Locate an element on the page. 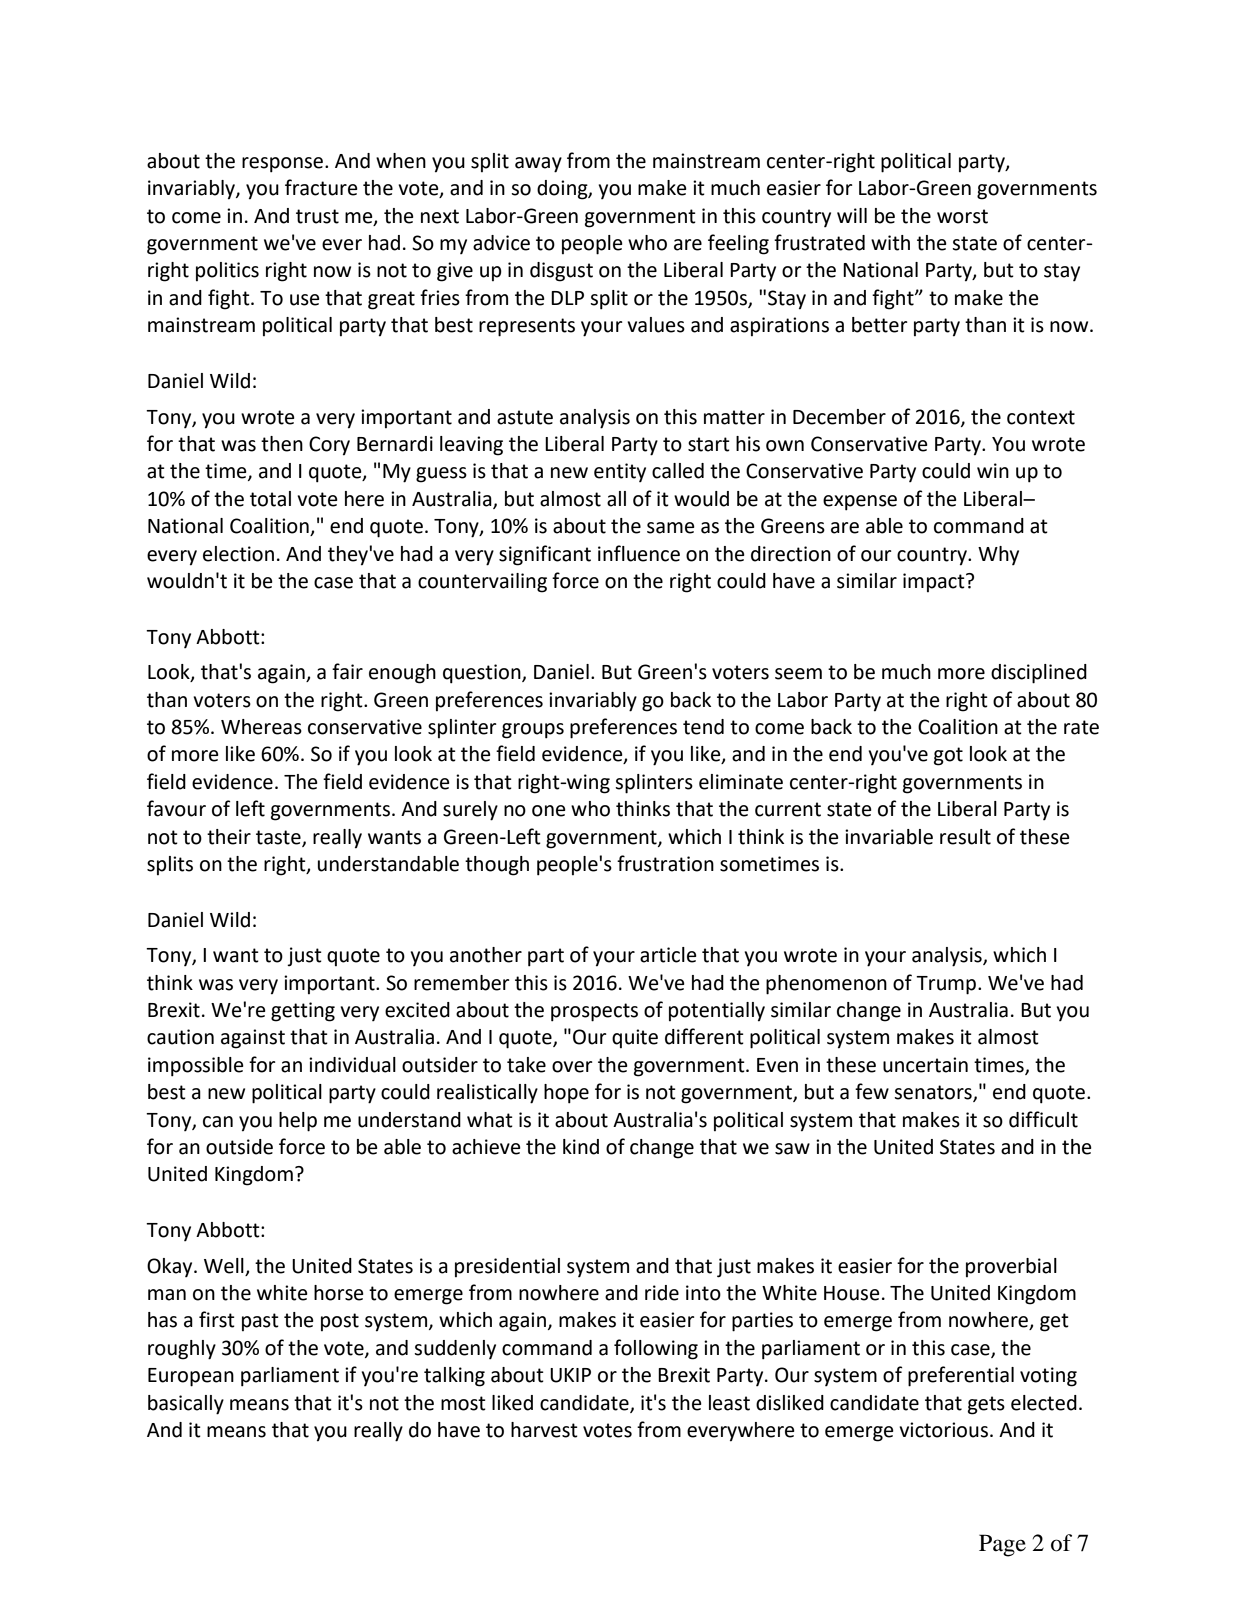  result is located at coordinates (965, 837).
